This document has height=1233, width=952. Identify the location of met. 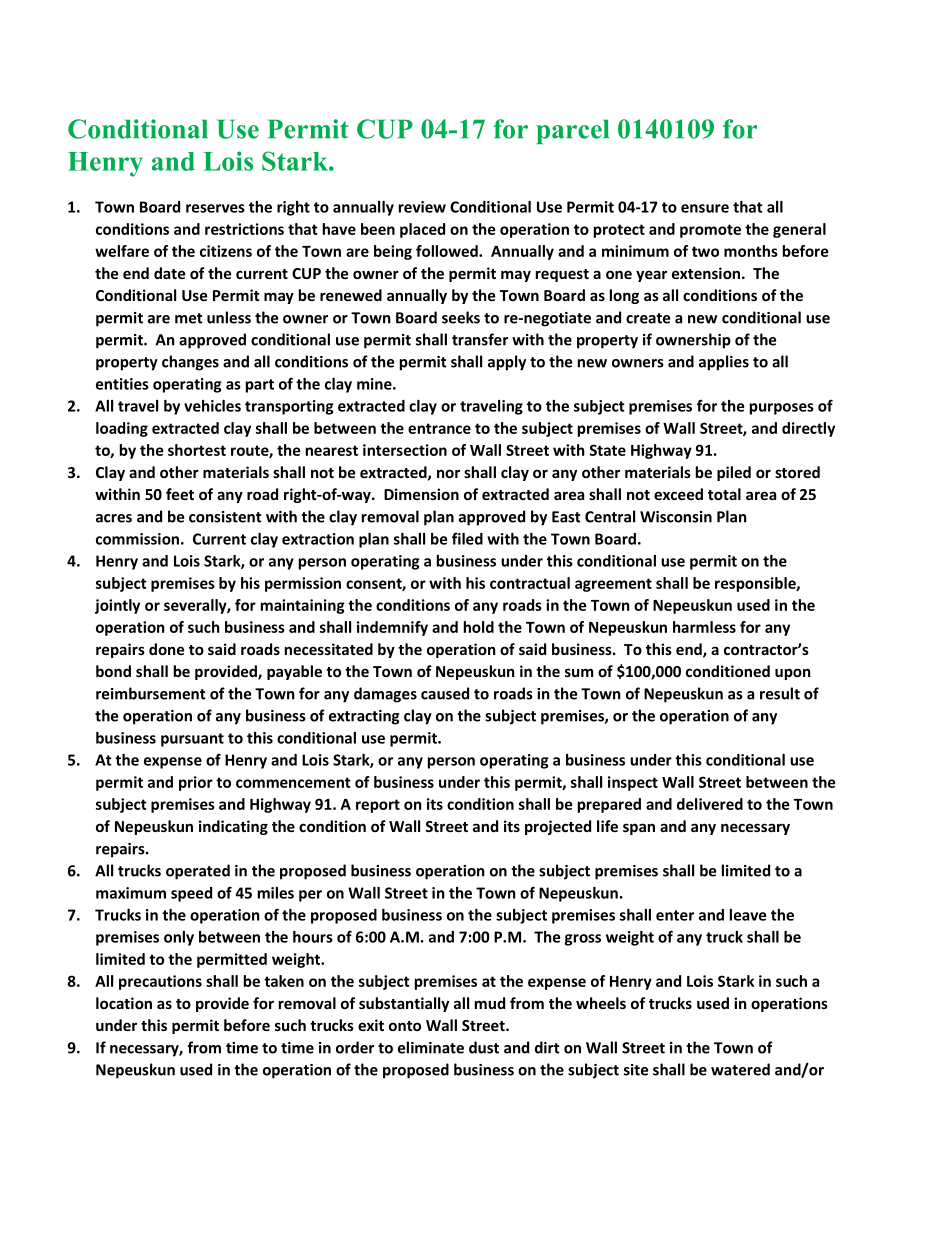
(189, 318).
